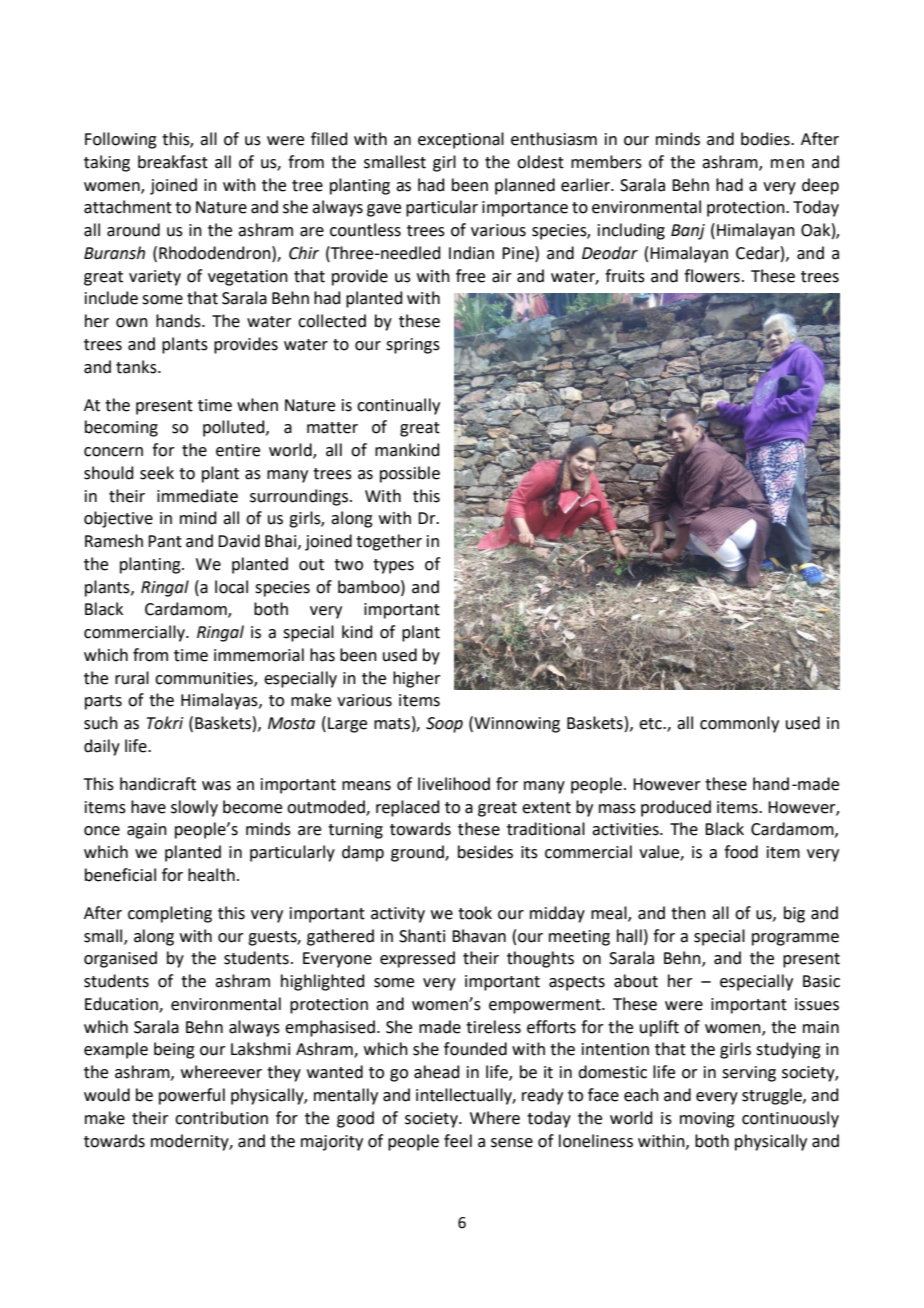 This screenshot has width=924, height=1308. I want to click on powerful, so click(192, 1096).
